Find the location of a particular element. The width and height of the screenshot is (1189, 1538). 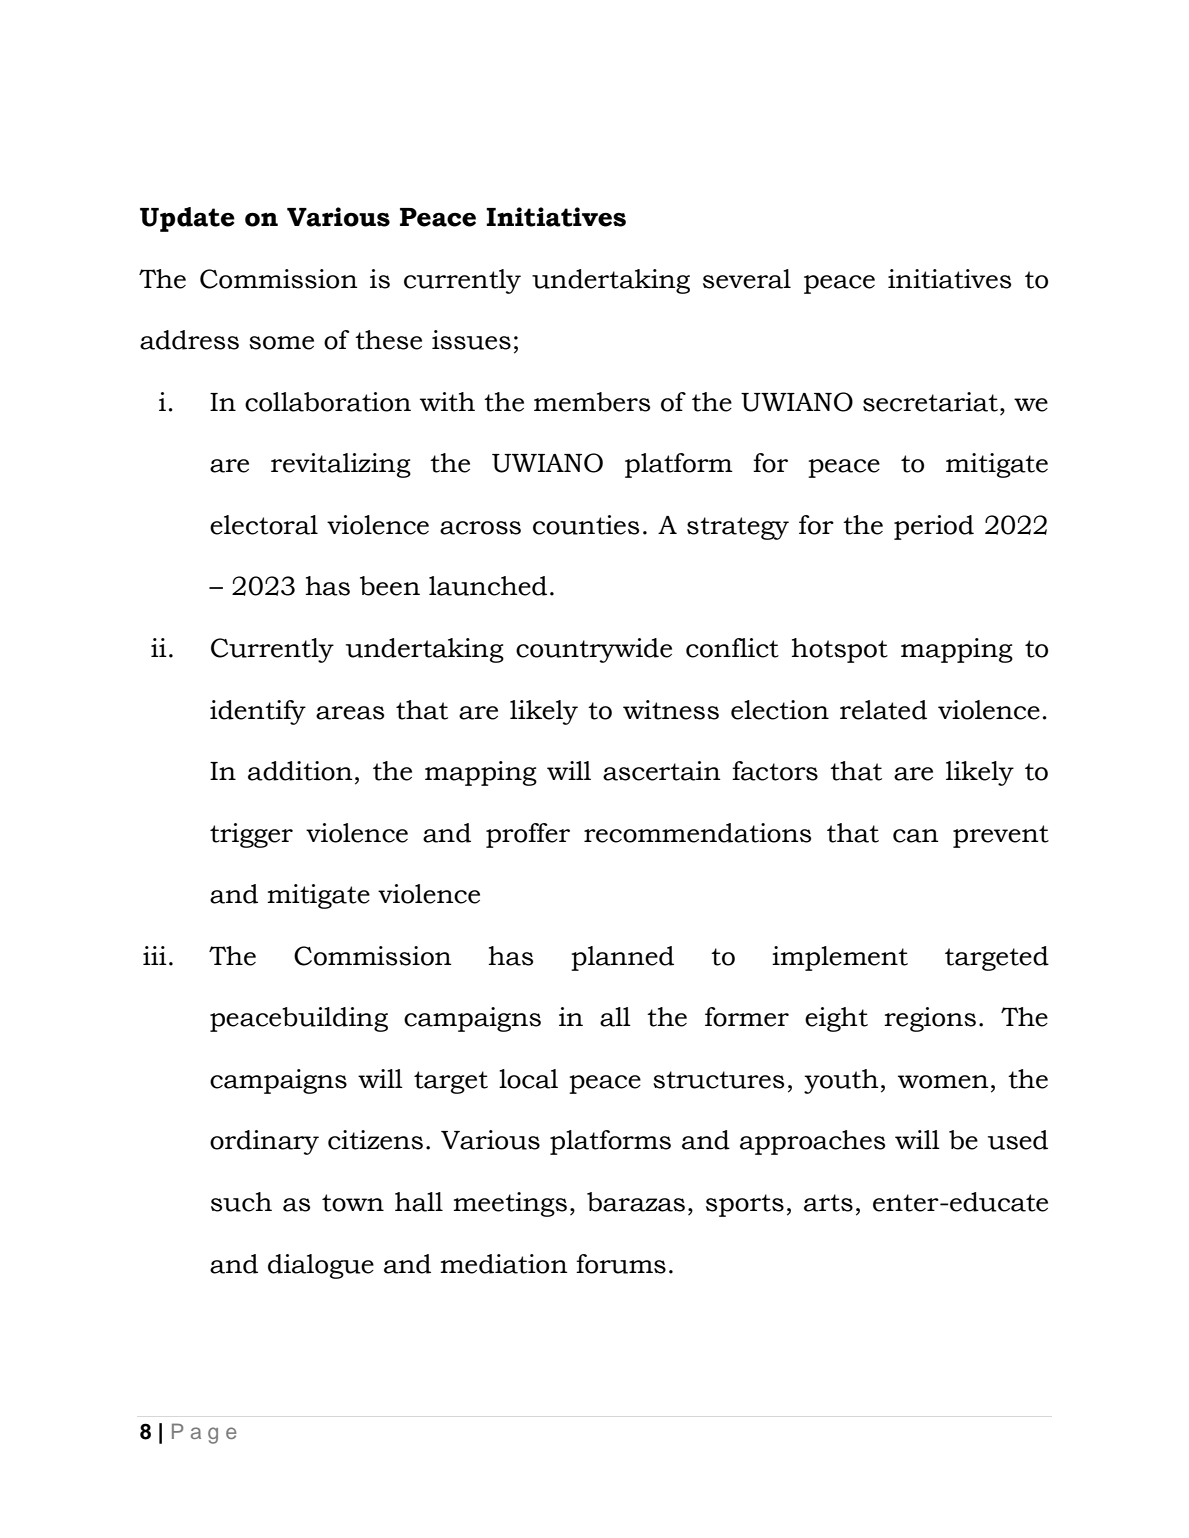

ascertain is located at coordinates (662, 771).
